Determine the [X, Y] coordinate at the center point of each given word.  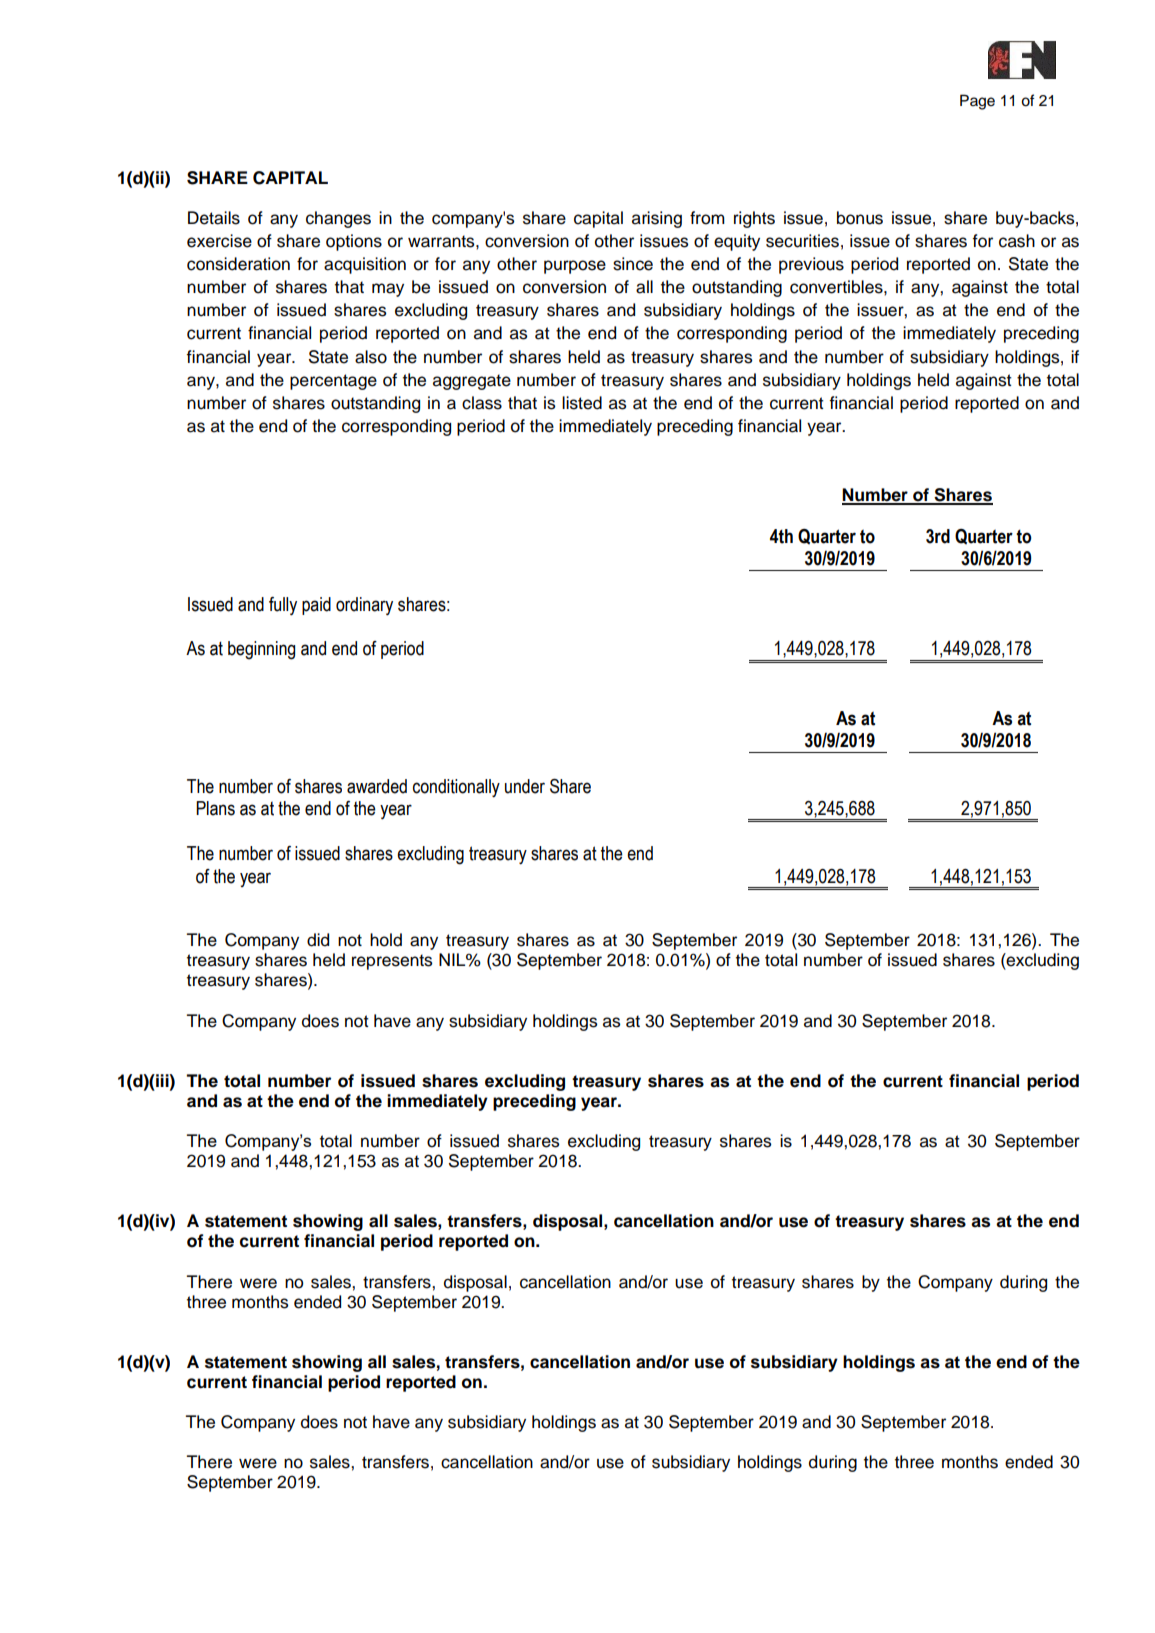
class [482, 403]
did [318, 940]
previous [811, 265]
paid [316, 606]
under [525, 786]
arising [657, 219]
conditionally [456, 788]
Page [977, 102]
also [371, 357]
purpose [575, 267]
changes [338, 219]
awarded [377, 786]
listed [582, 403]
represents [392, 962]
